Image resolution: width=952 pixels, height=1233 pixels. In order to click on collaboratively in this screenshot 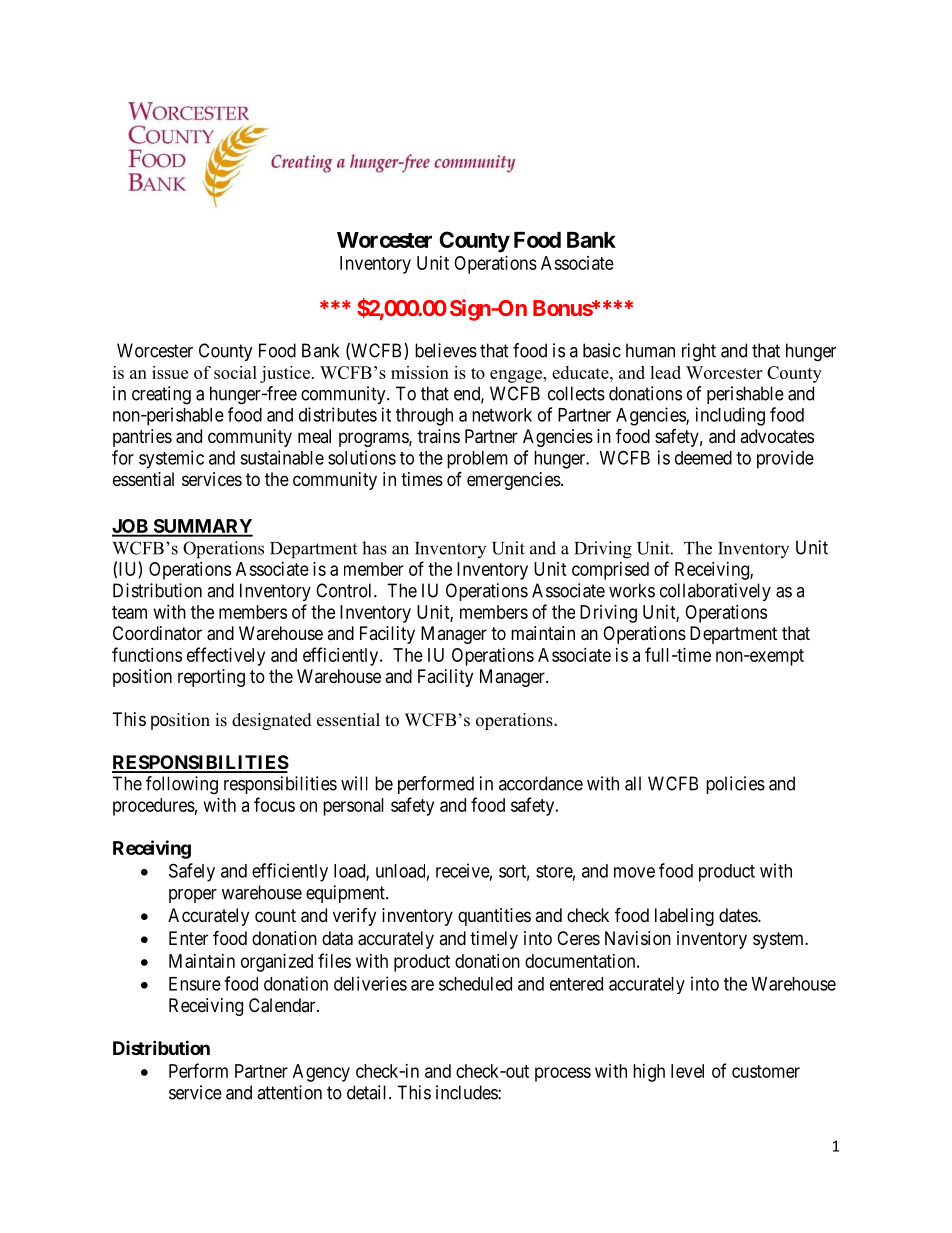, I will do `click(715, 592)`.
